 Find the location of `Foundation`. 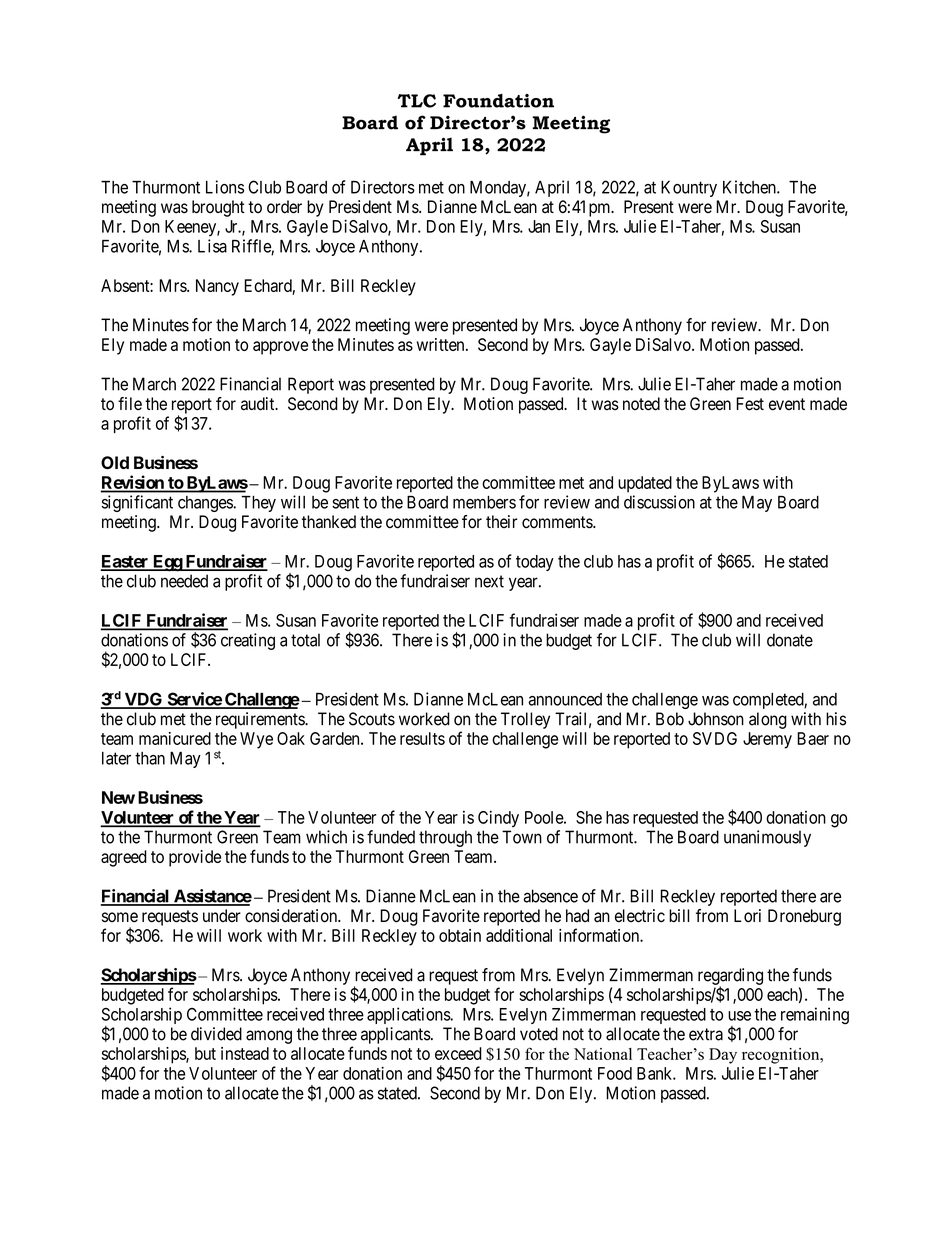

Foundation is located at coordinates (498, 101).
